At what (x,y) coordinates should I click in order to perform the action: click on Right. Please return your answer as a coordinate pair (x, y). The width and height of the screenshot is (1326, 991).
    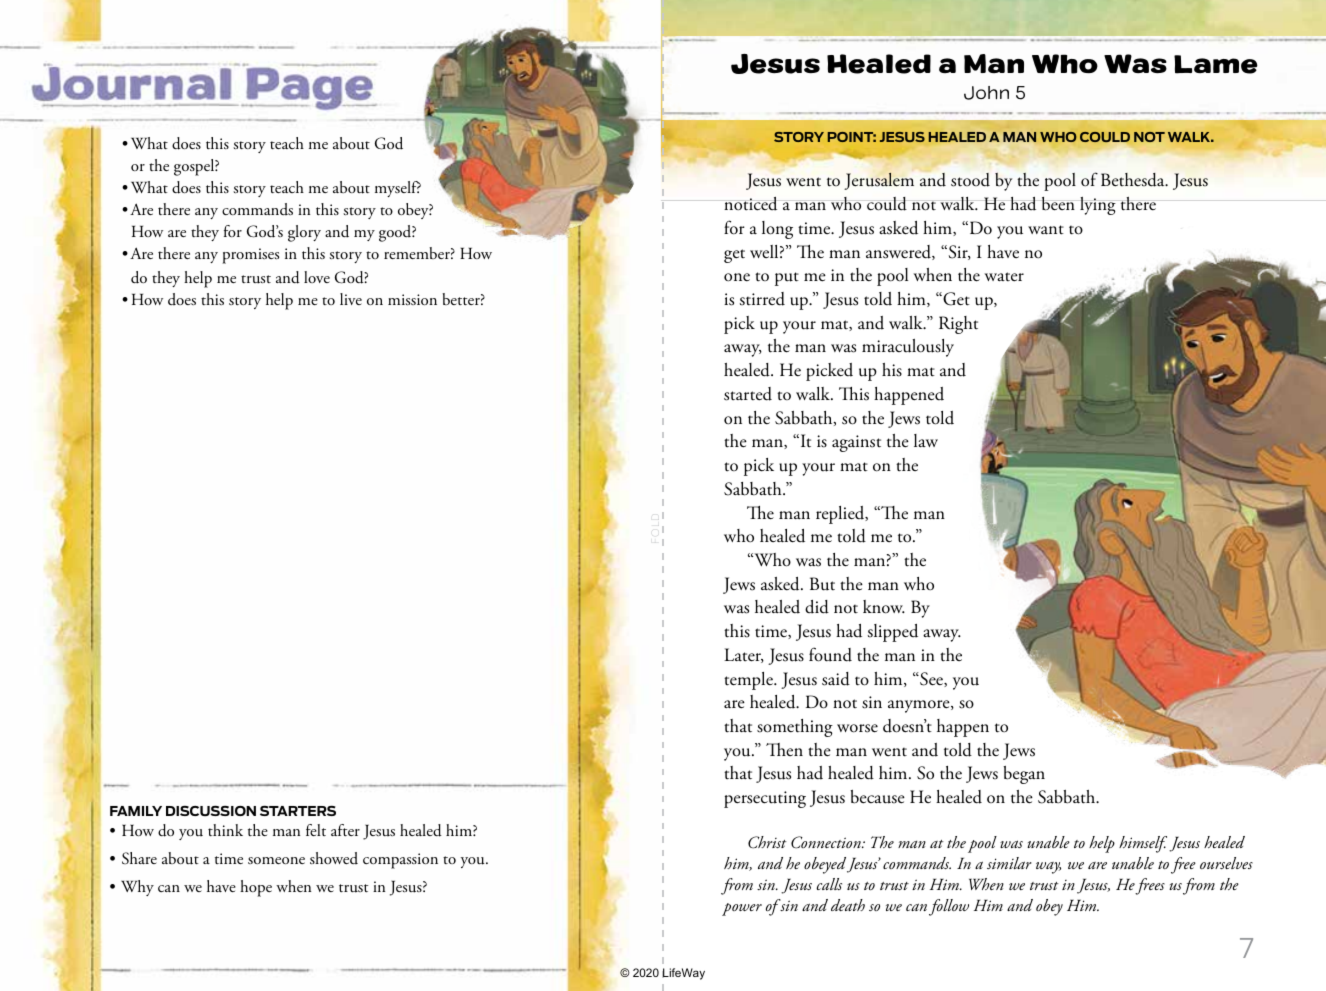
    Looking at the image, I should click on (958, 325).
